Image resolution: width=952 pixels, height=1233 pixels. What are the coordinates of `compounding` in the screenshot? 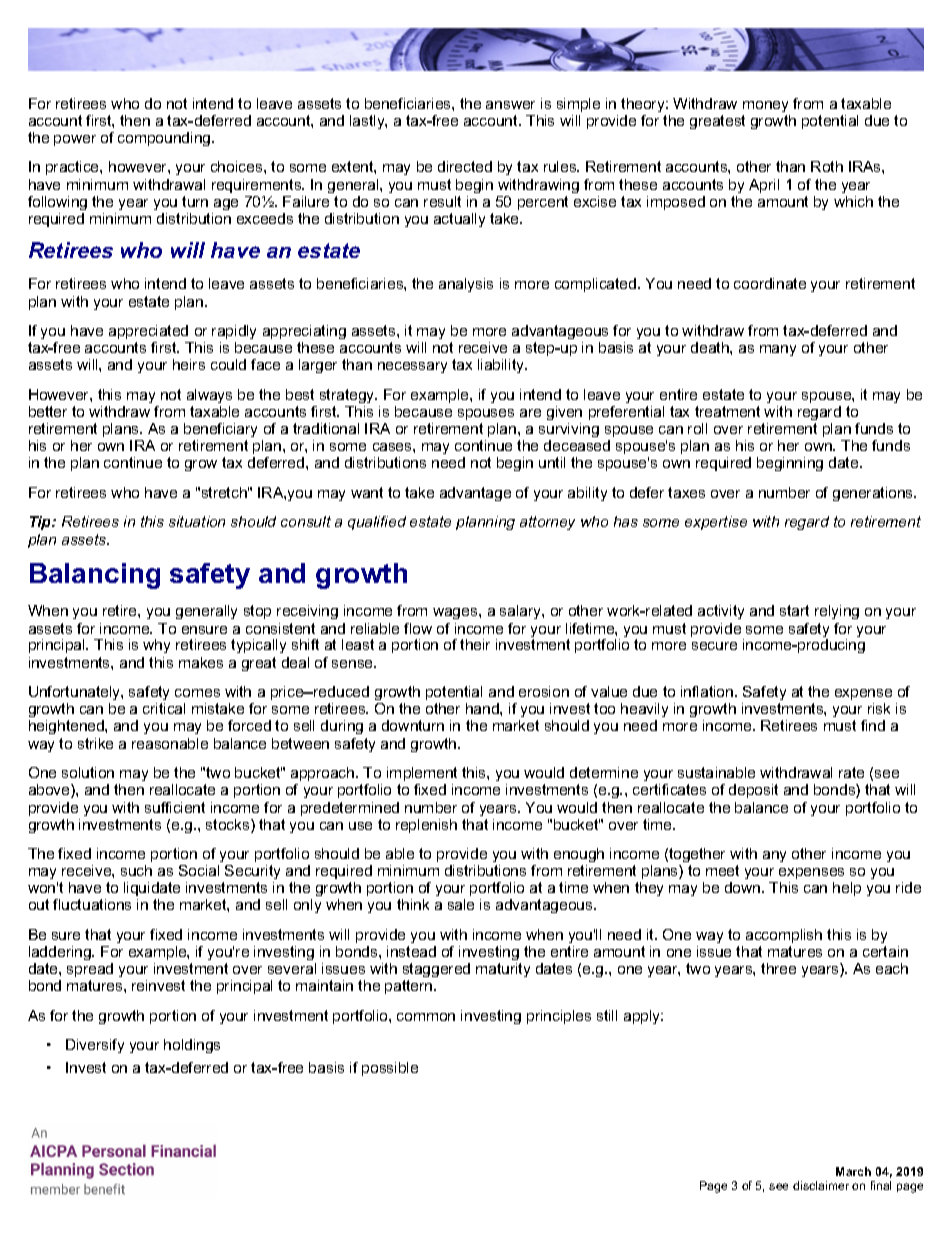 It's located at (165, 139).
